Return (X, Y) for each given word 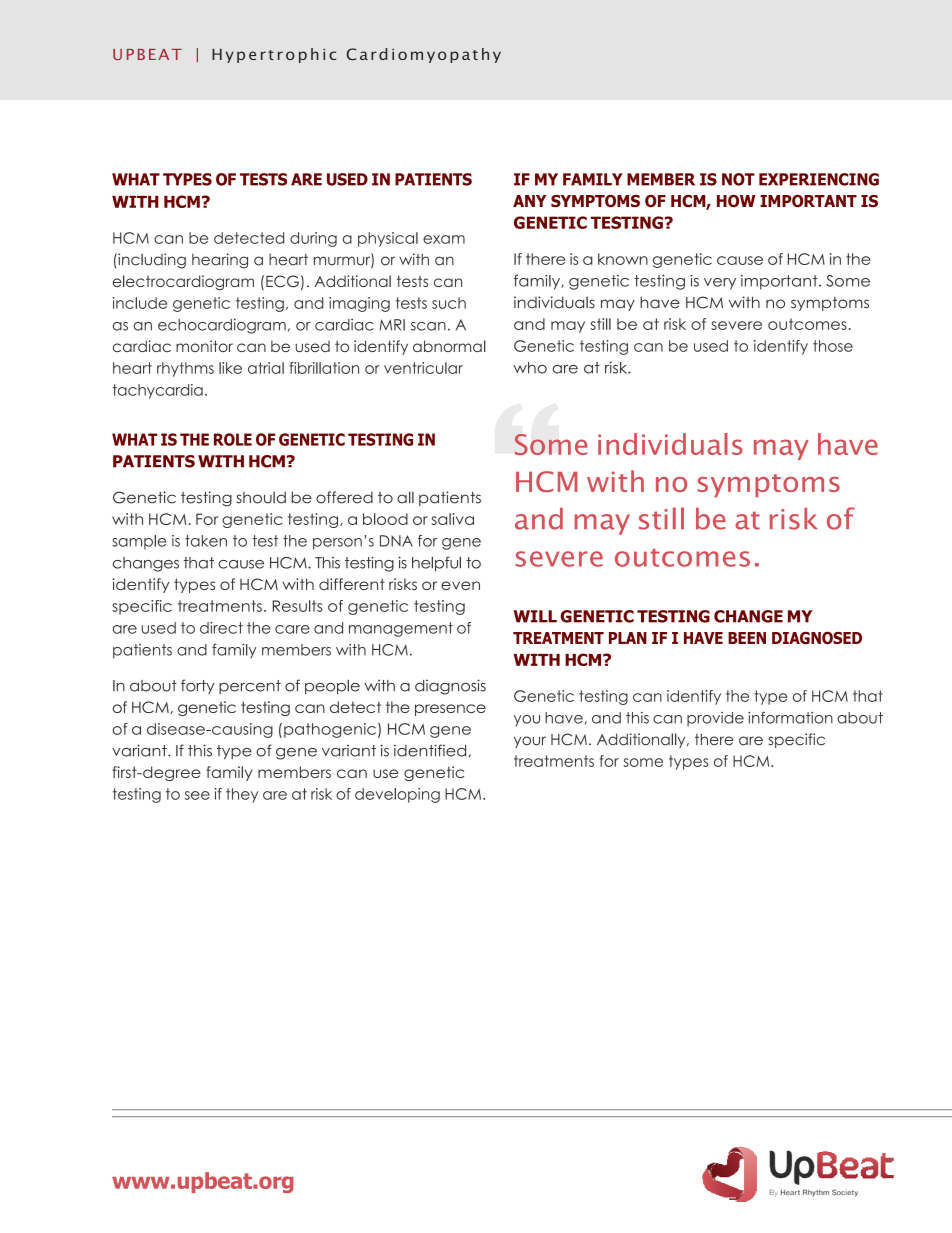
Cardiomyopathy (423, 55)
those (833, 346)
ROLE (233, 439)
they (242, 795)
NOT (738, 179)
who (530, 368)
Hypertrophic (274, 55)
